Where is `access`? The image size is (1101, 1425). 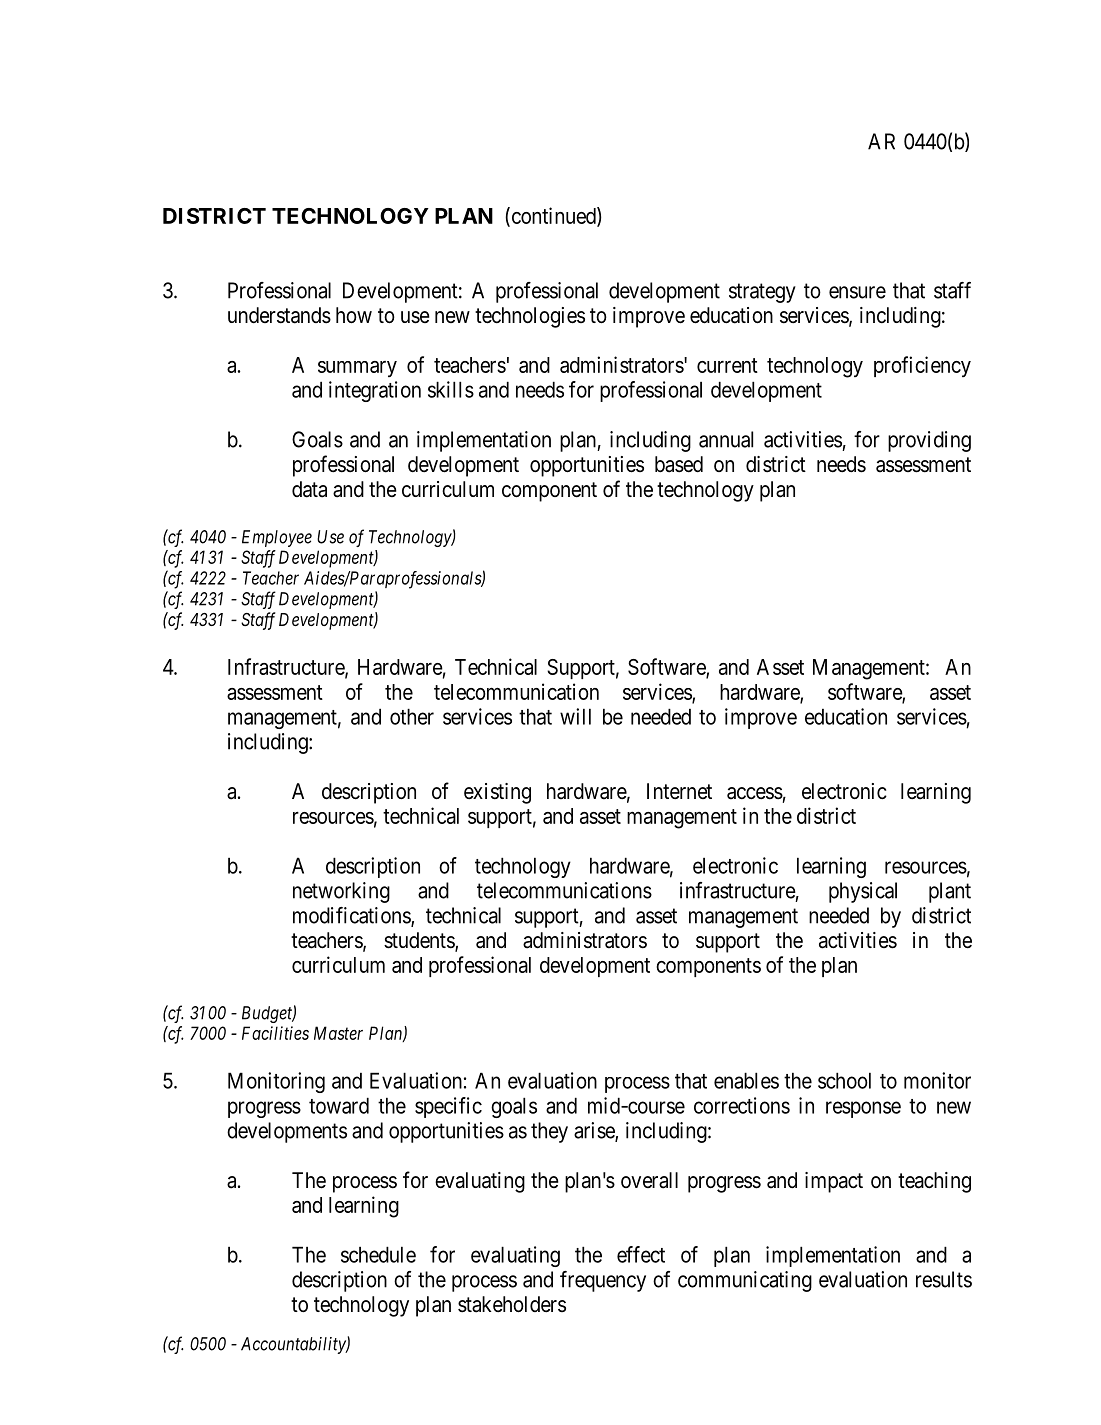
access is located at coordinates (755, 793).
